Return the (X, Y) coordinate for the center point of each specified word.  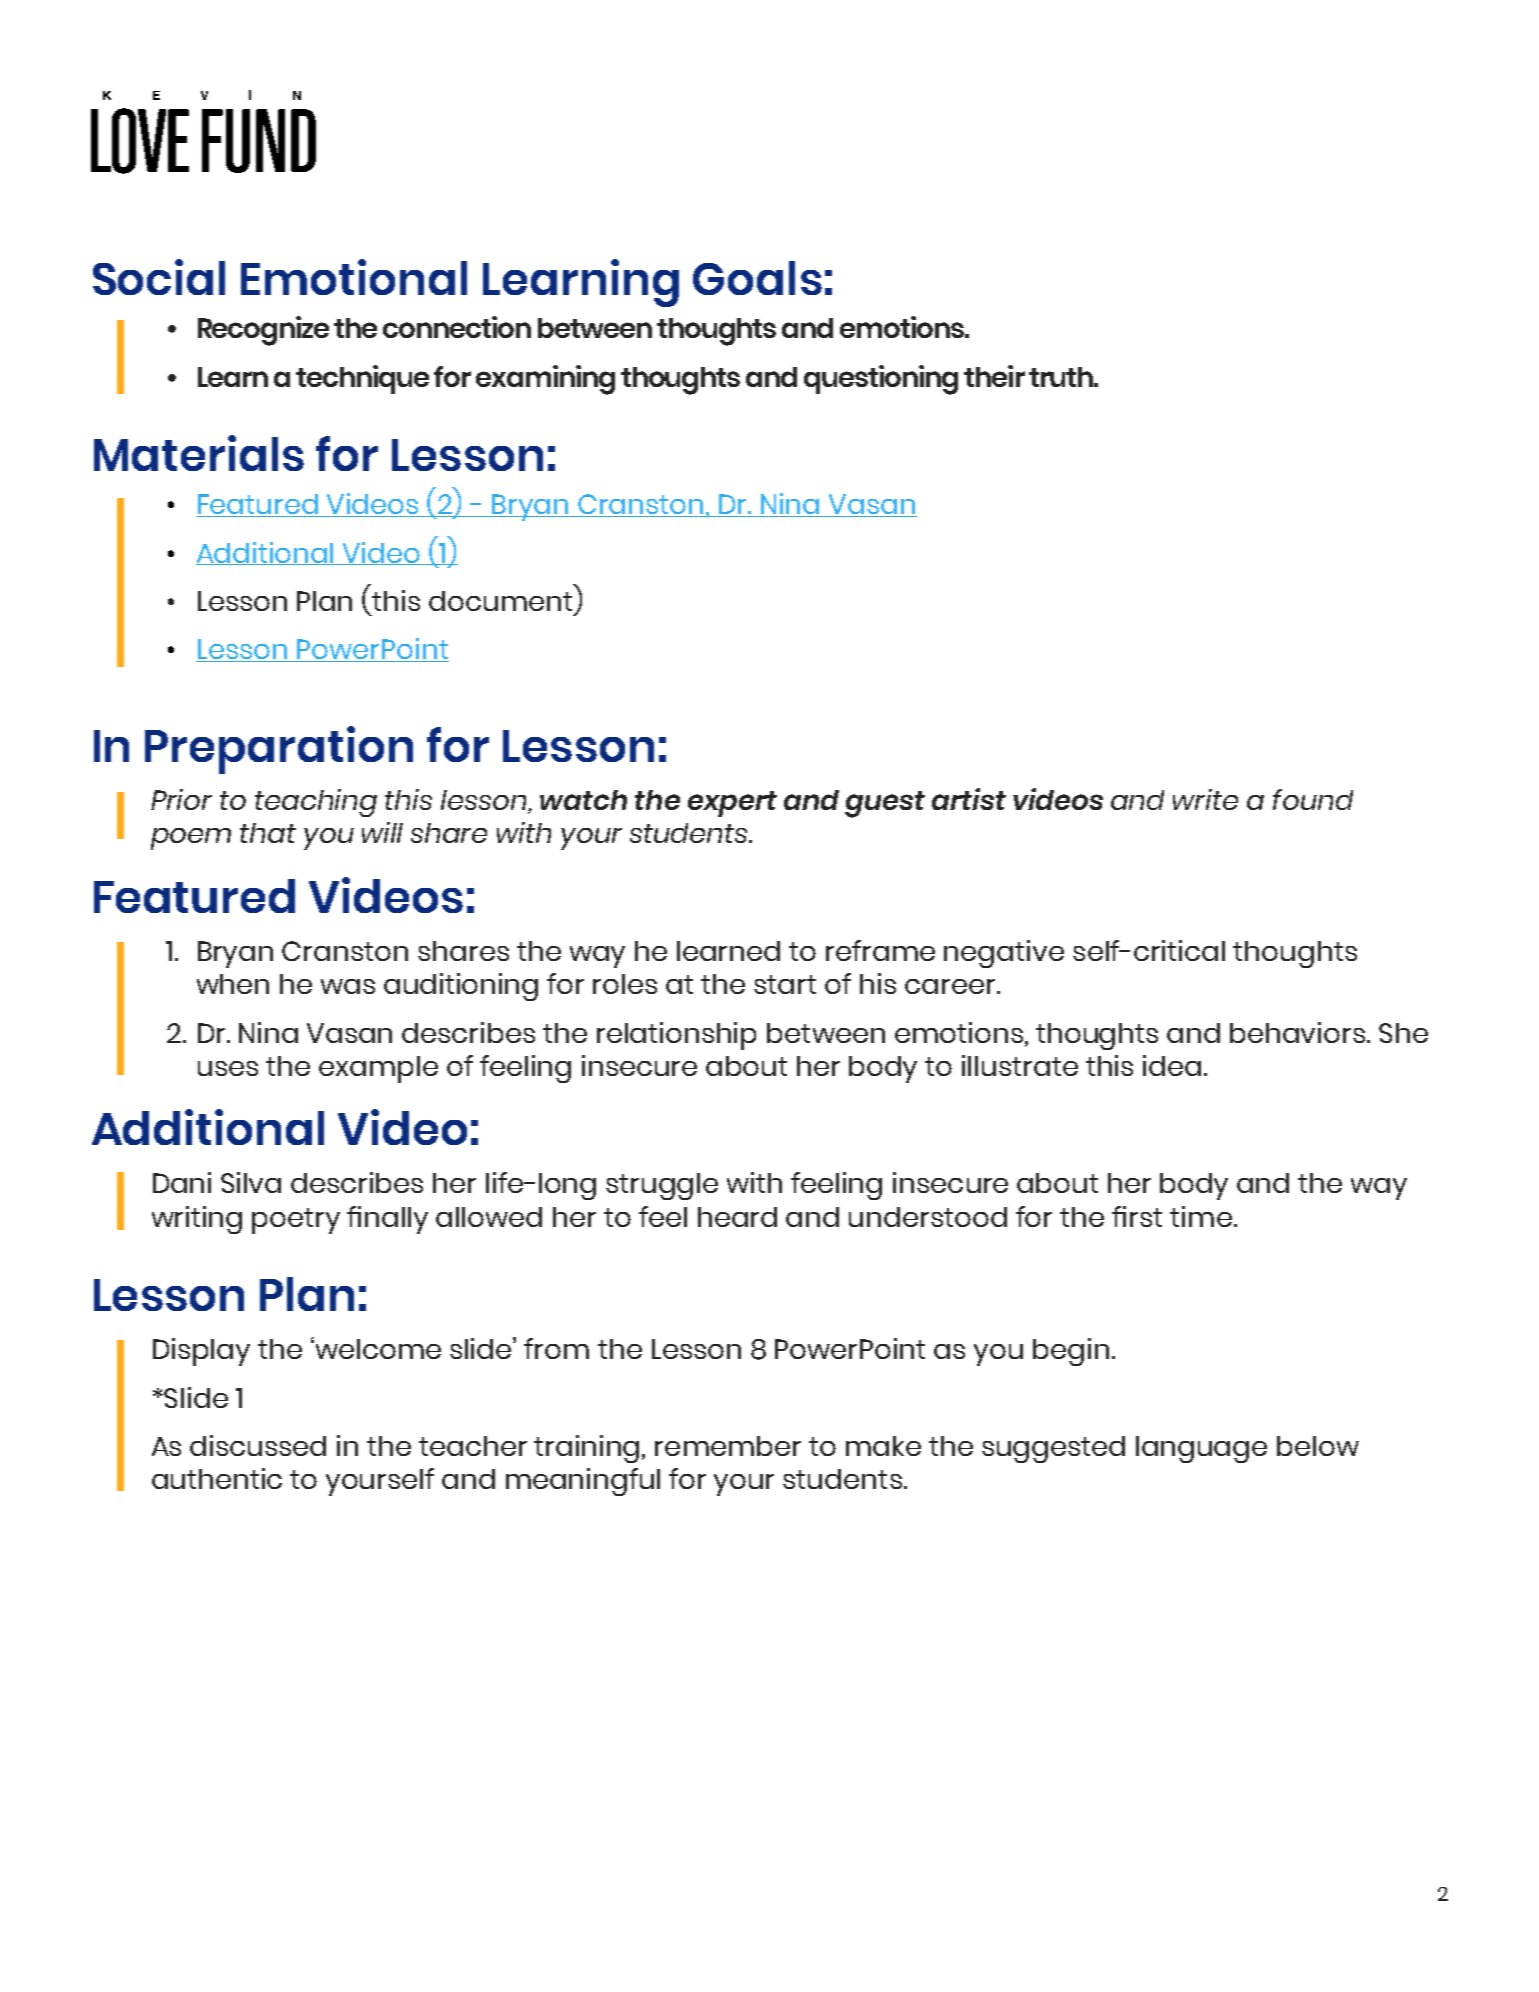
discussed (258, 1445)
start (785, 984)
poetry (296, 1221)
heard (737, 1217)
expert (732, 804)
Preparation (279, 750)
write (1205, 799)
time (1201, 1216)
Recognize (263, 331)
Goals (757, 278)
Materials (199, 453)
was (348, 986)
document (500, 601)
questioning (881, 380)
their (994, 376)
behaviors (1299, 1032)
